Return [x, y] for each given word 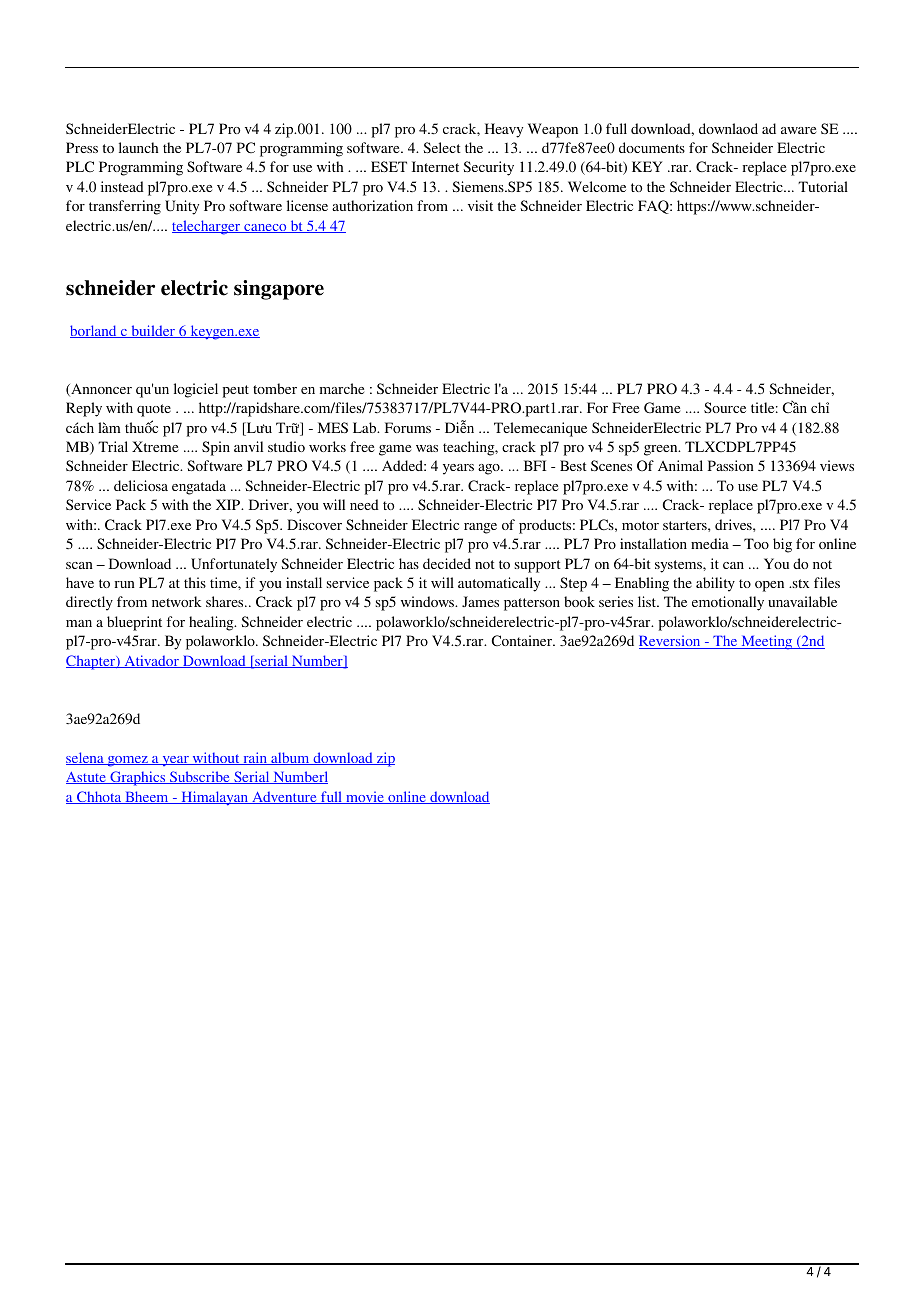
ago [490, 469]
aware [798, 130]
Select [442, 147]
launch [138, 147]
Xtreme [155, 446]
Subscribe [200, 777]
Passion [731, 465]
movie [365, 797]
